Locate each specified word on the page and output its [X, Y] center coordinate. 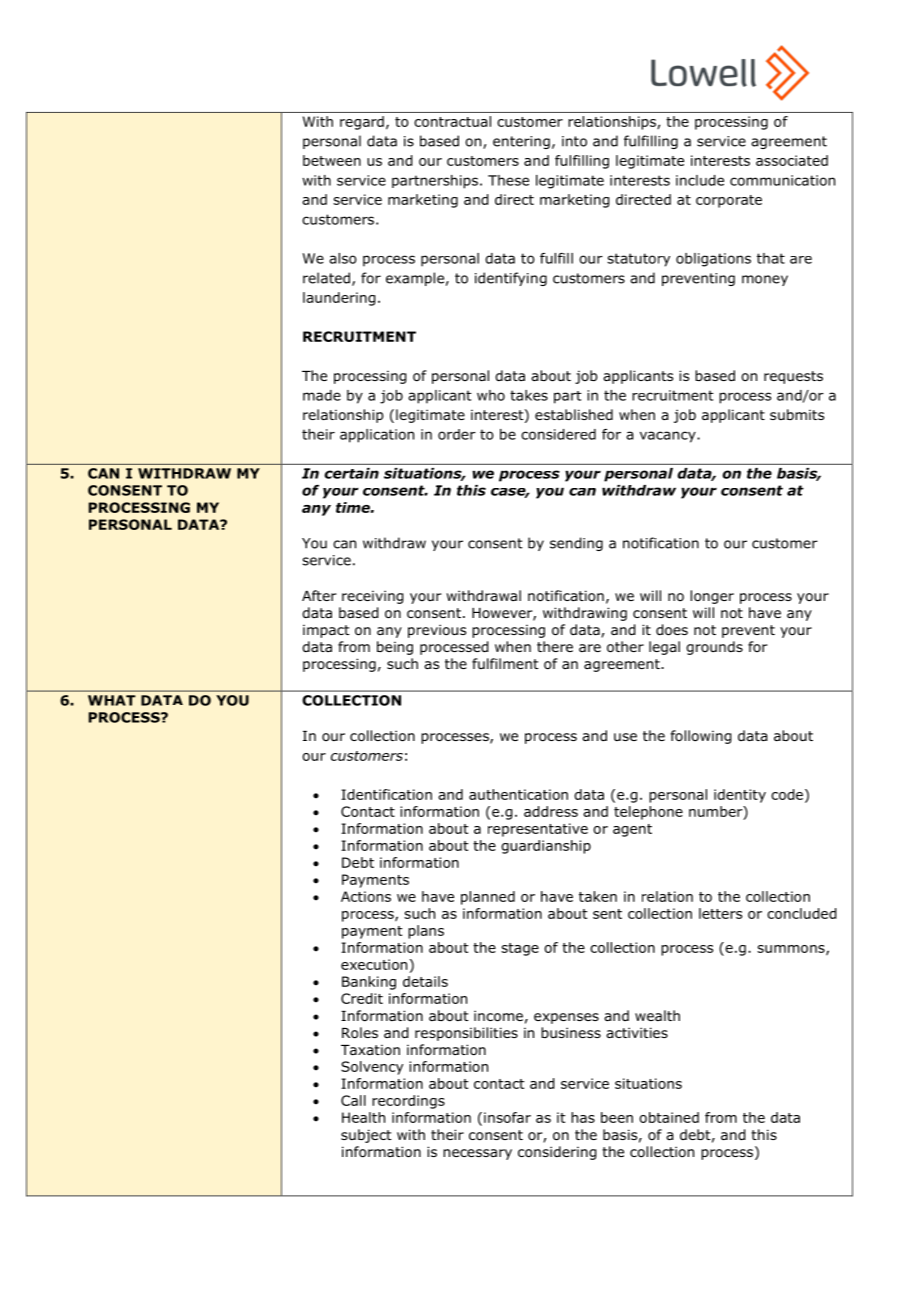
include [700, 180]
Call [353, 1100]
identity [740, 796]
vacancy [669, 437]
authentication [518, 794]
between [332, 160]
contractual [452, 121]
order [457, 434]
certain [352, 473]
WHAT [112, 700]
